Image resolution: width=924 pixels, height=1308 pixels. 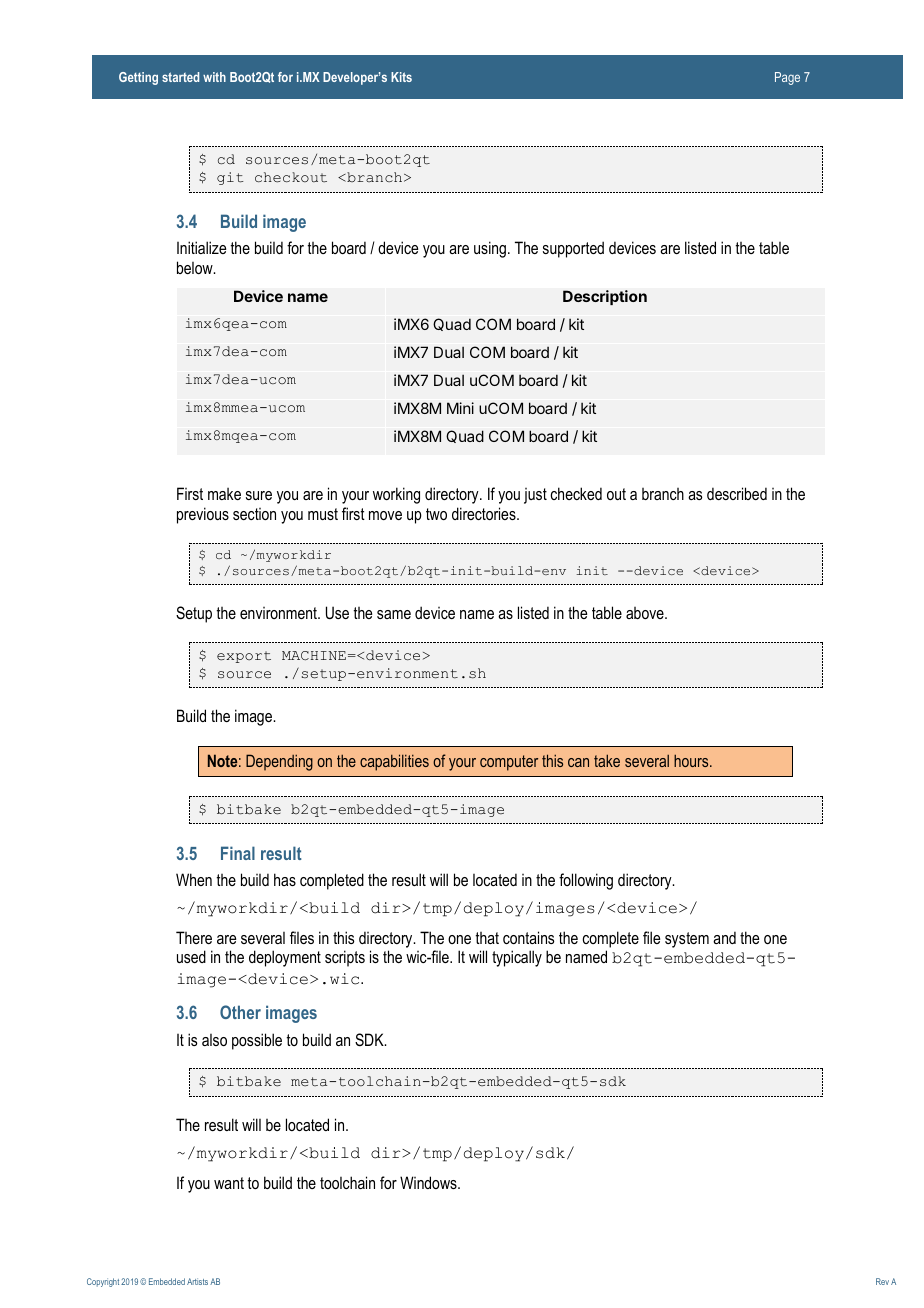 I want to click on Artists, so click(x=197, y=1281).
